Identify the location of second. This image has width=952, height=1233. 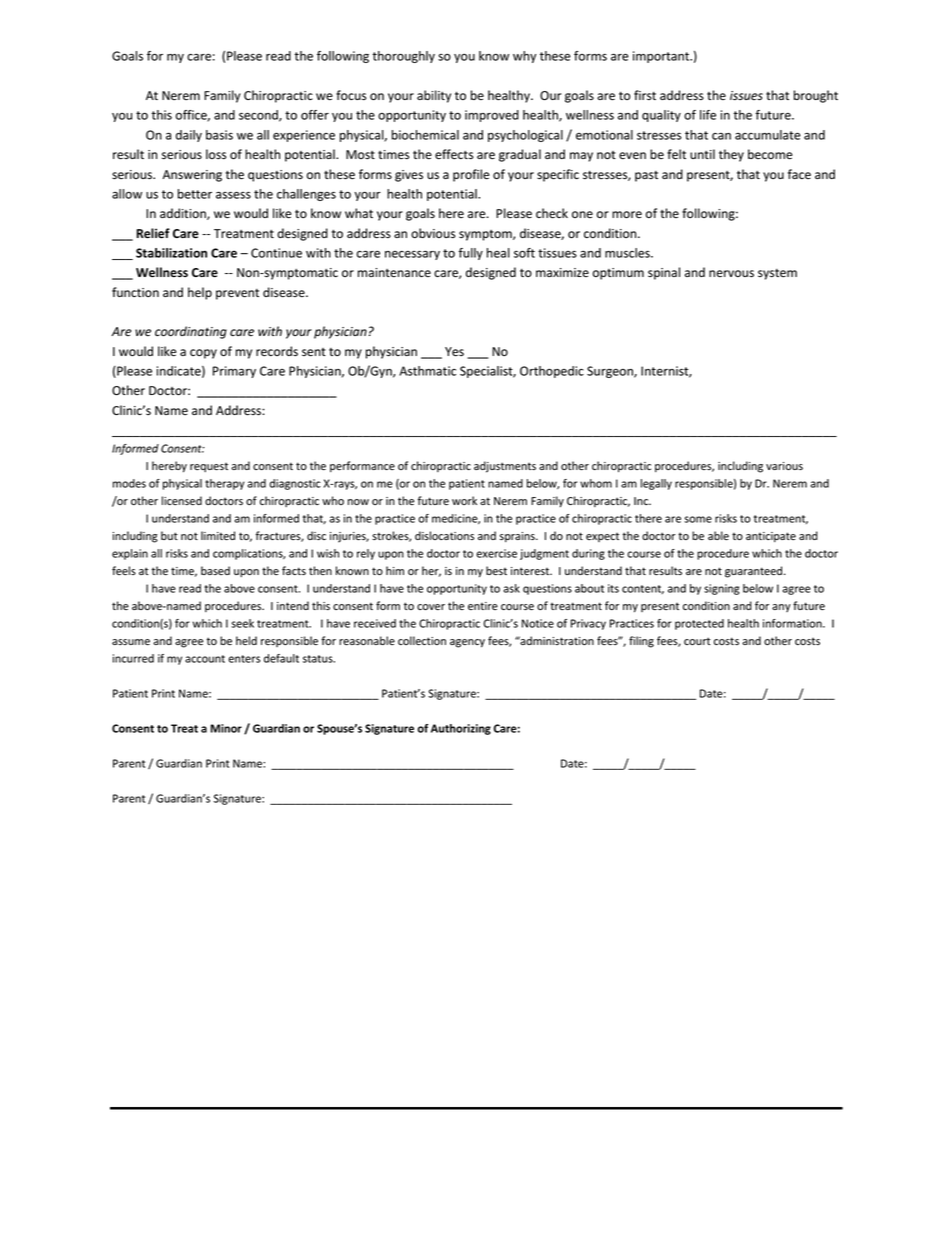
(259, 116).
